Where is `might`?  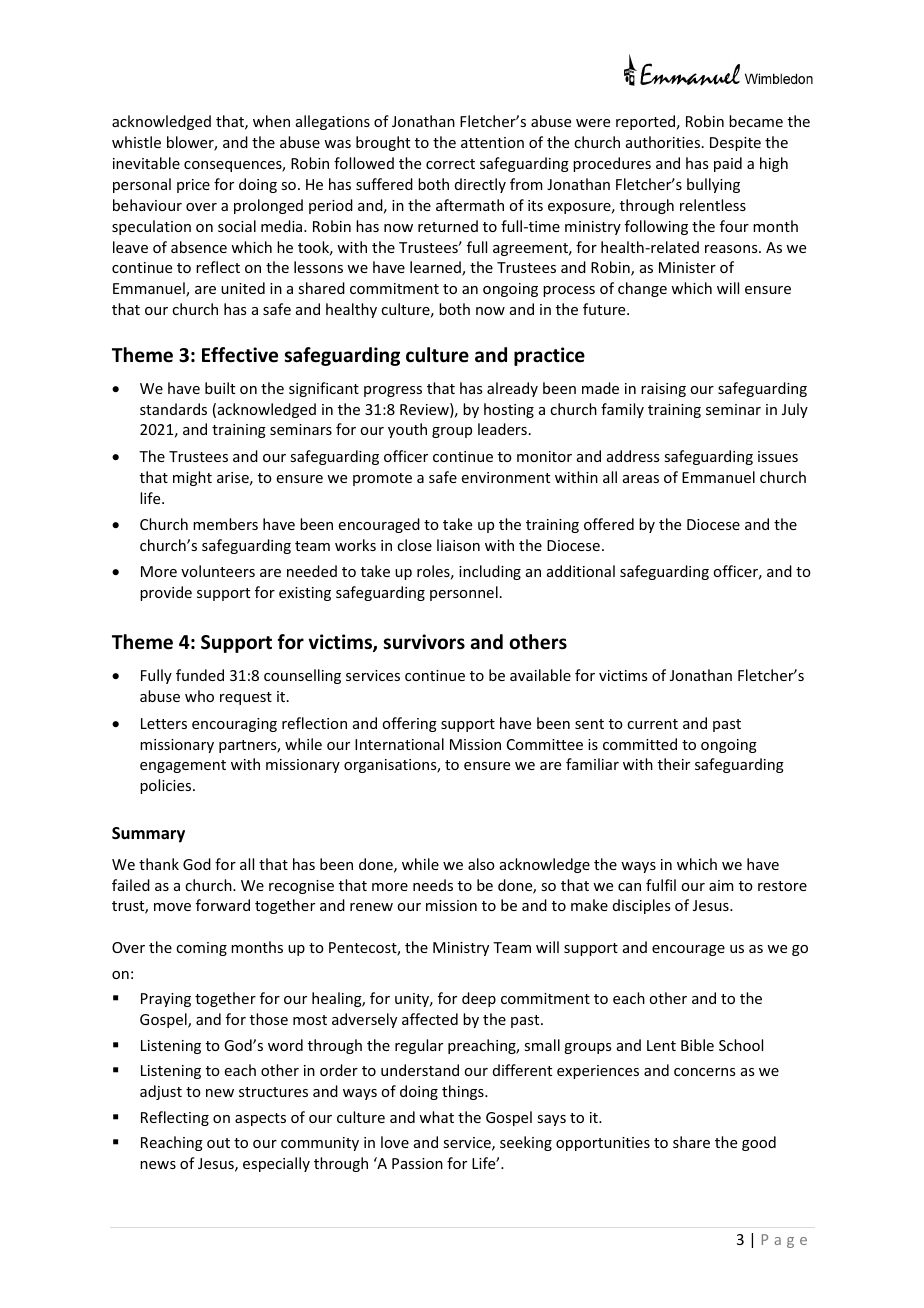 might is located at coordinates (192, 478).
